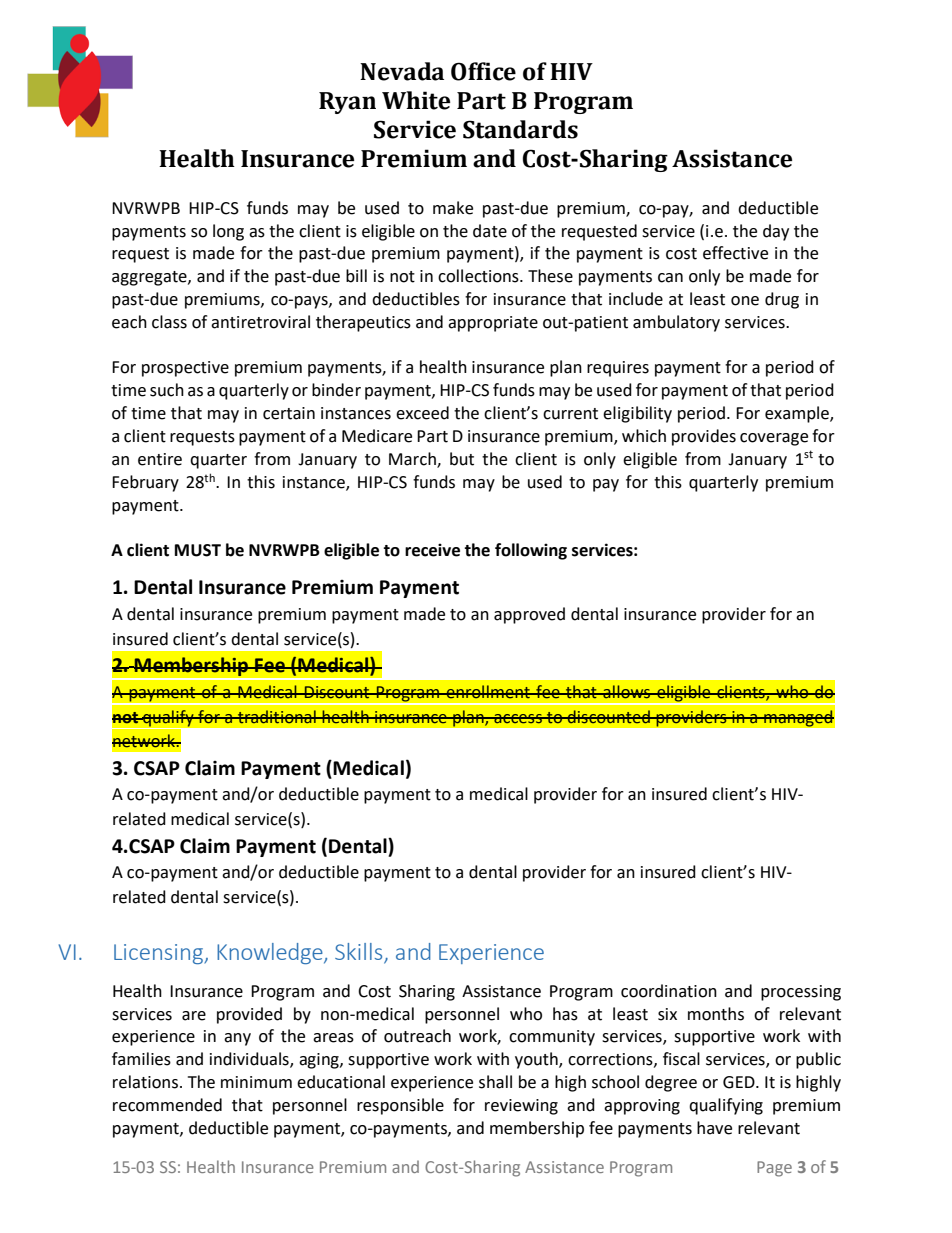  I want to click on Ryan, so click(347, 103).
